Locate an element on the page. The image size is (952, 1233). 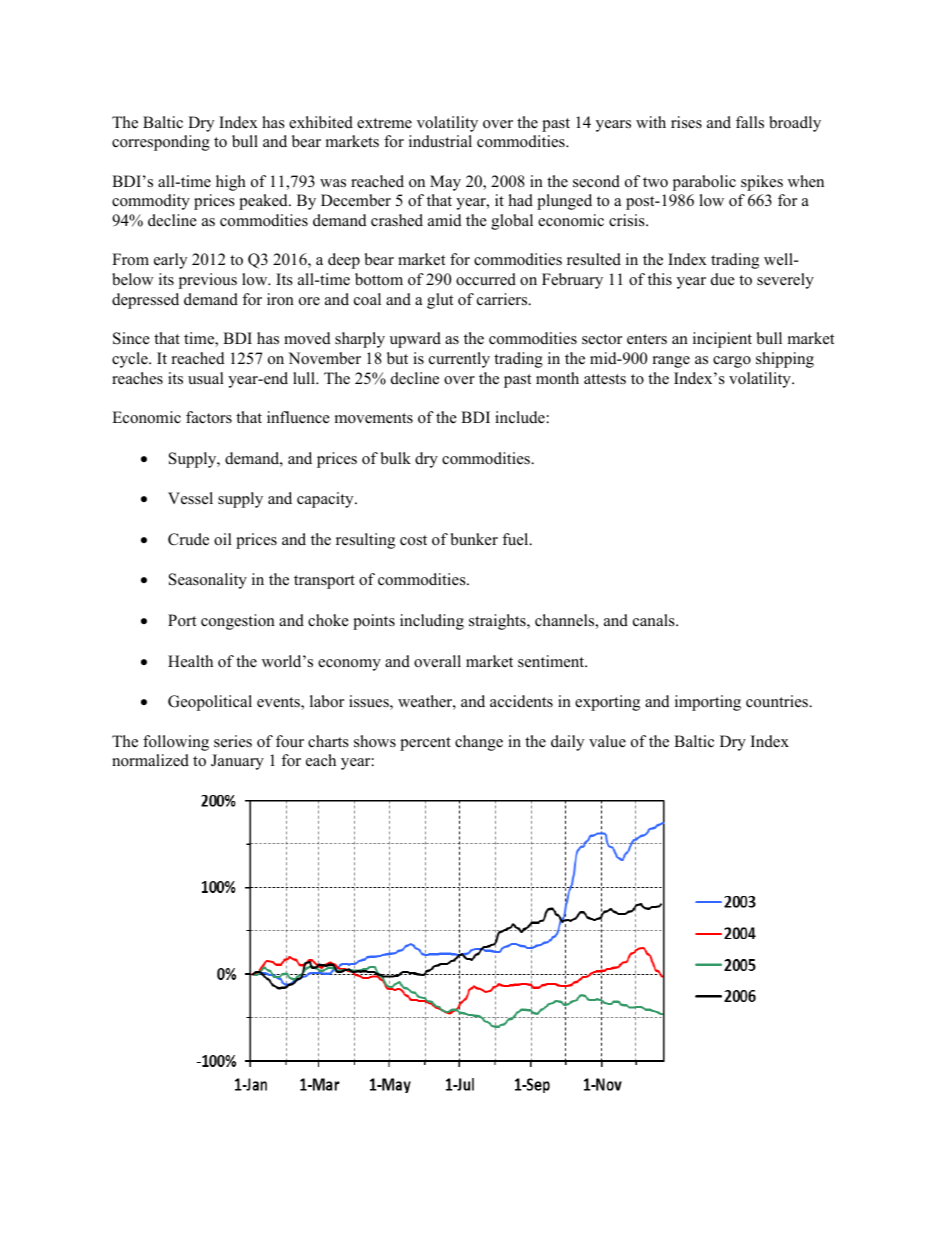
canals is located at coordinates (655, 620).
